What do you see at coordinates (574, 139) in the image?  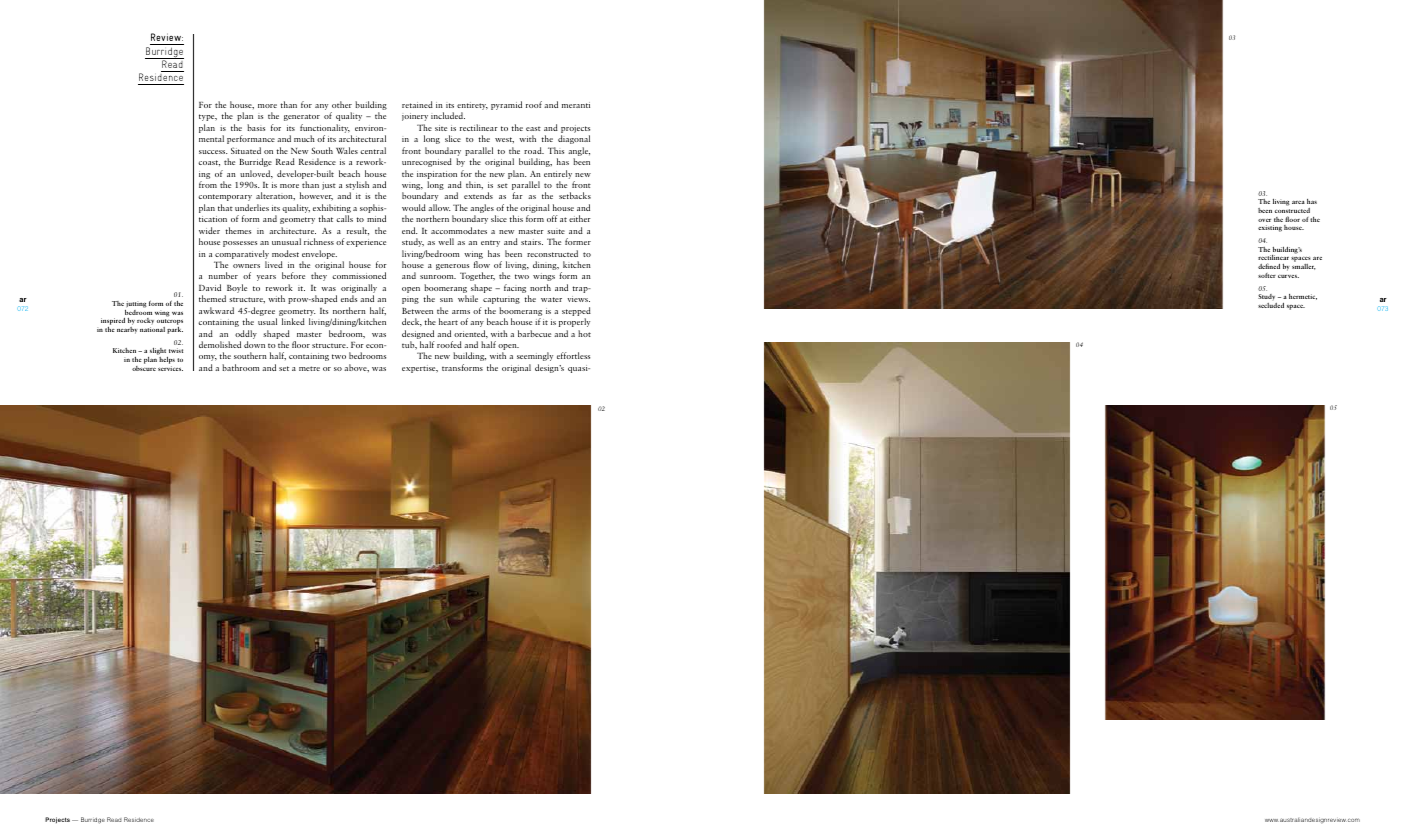 I see `diagonal` at bounding box center [574, 139].
